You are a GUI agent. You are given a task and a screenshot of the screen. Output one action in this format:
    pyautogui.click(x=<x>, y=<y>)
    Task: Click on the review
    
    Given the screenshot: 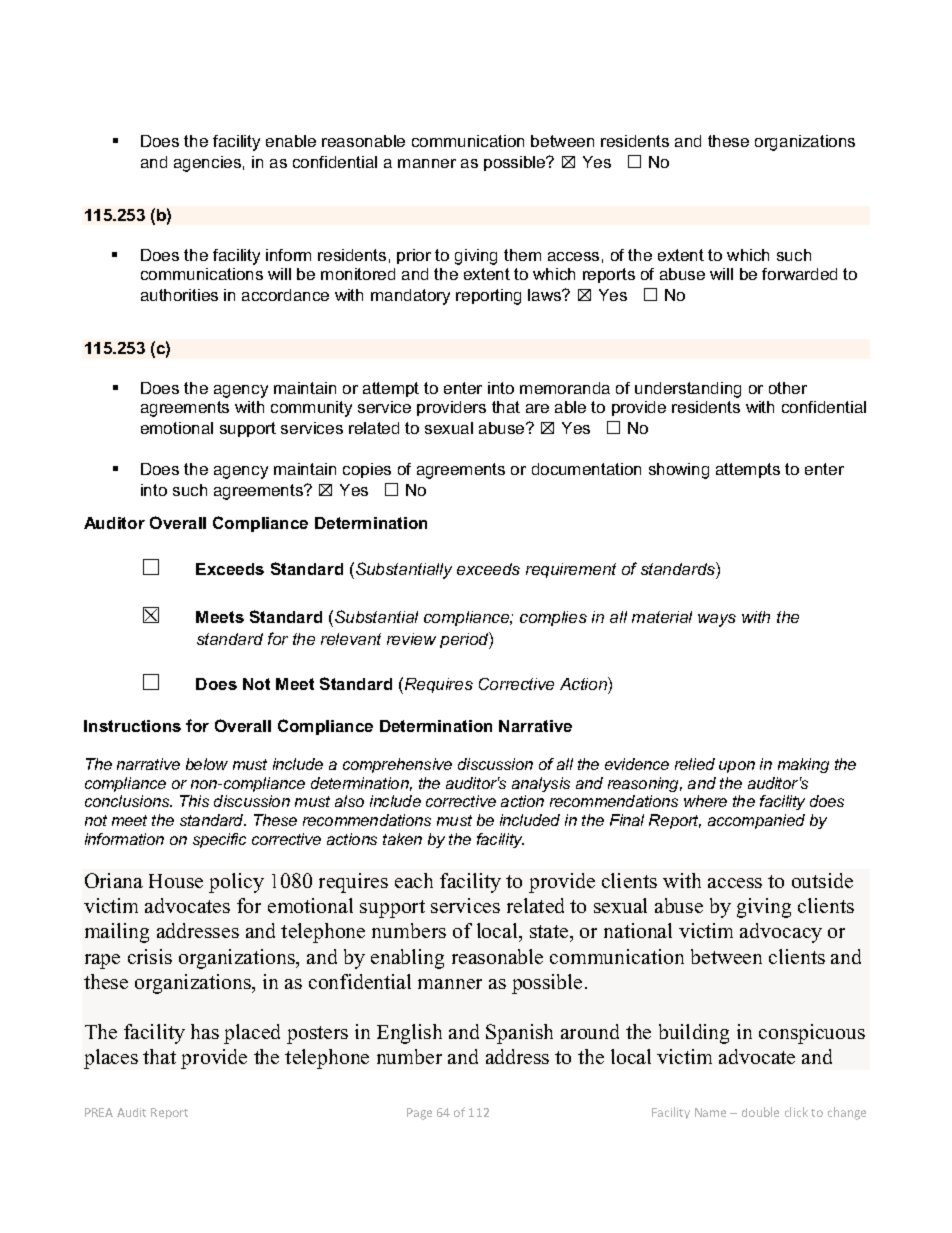 What is the action you would take?
    pyautogui.click(x=411, y=639)
